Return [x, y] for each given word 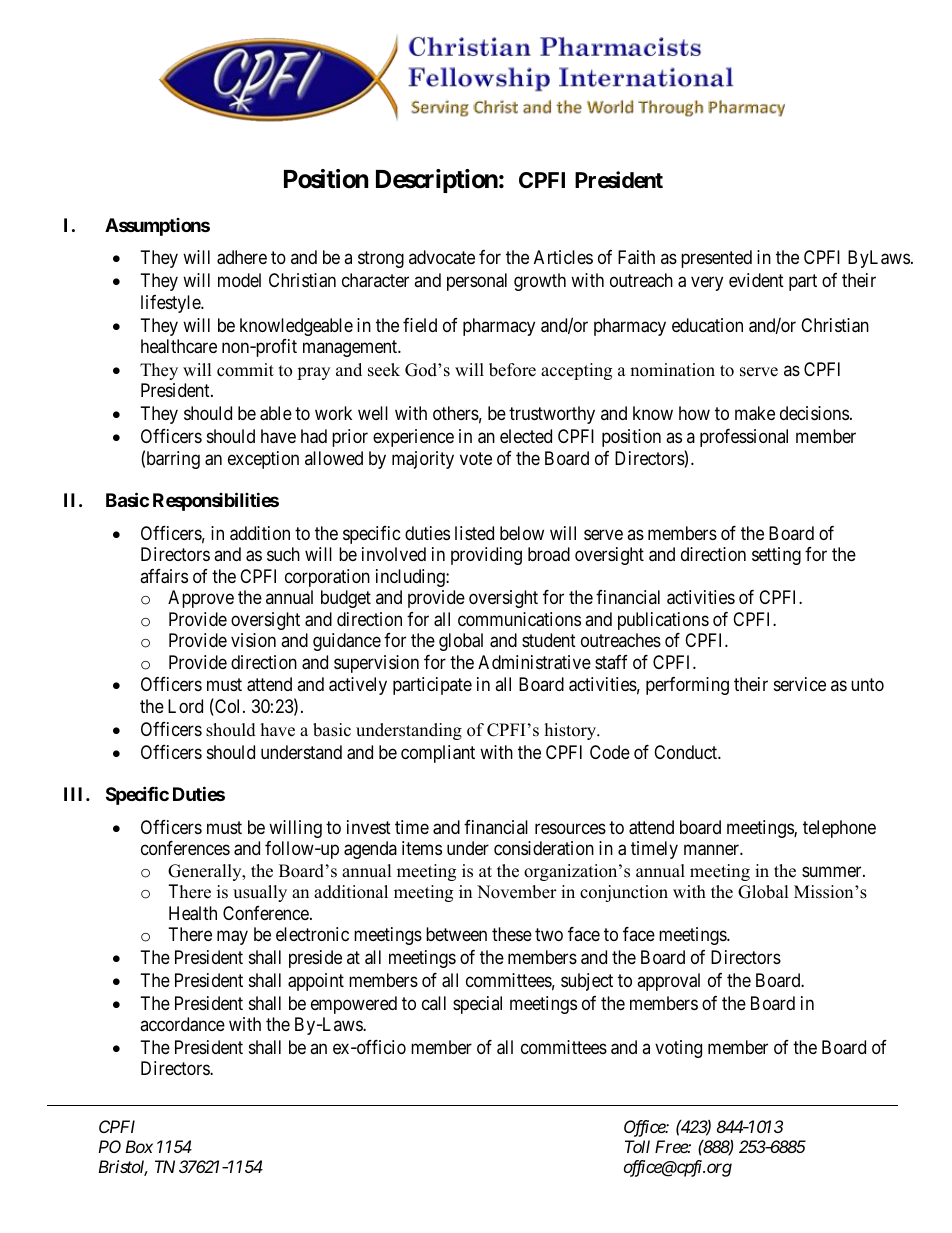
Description [437, 181]
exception [263, 460]
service [800, 684]
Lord [185, 706]
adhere [242, 257]
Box [139, 1146]
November [517, 892]
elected [526, 436]
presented [716, 259]
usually [260, 893]
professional [744, 438]
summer [833, 871]
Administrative [534, 662]
